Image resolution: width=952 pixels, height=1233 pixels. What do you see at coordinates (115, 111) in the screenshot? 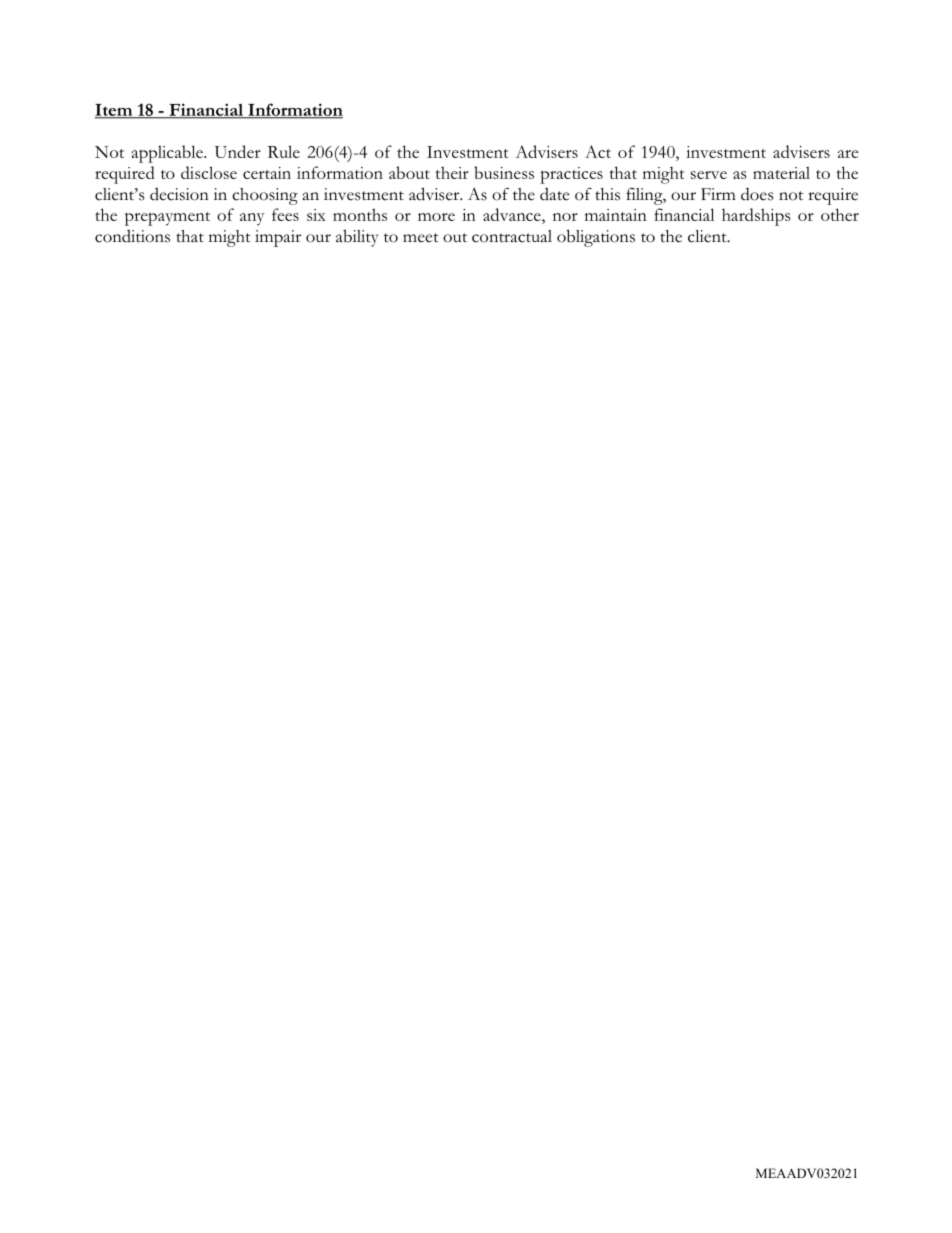
I see `Item` at bounding box center [115, 111].
